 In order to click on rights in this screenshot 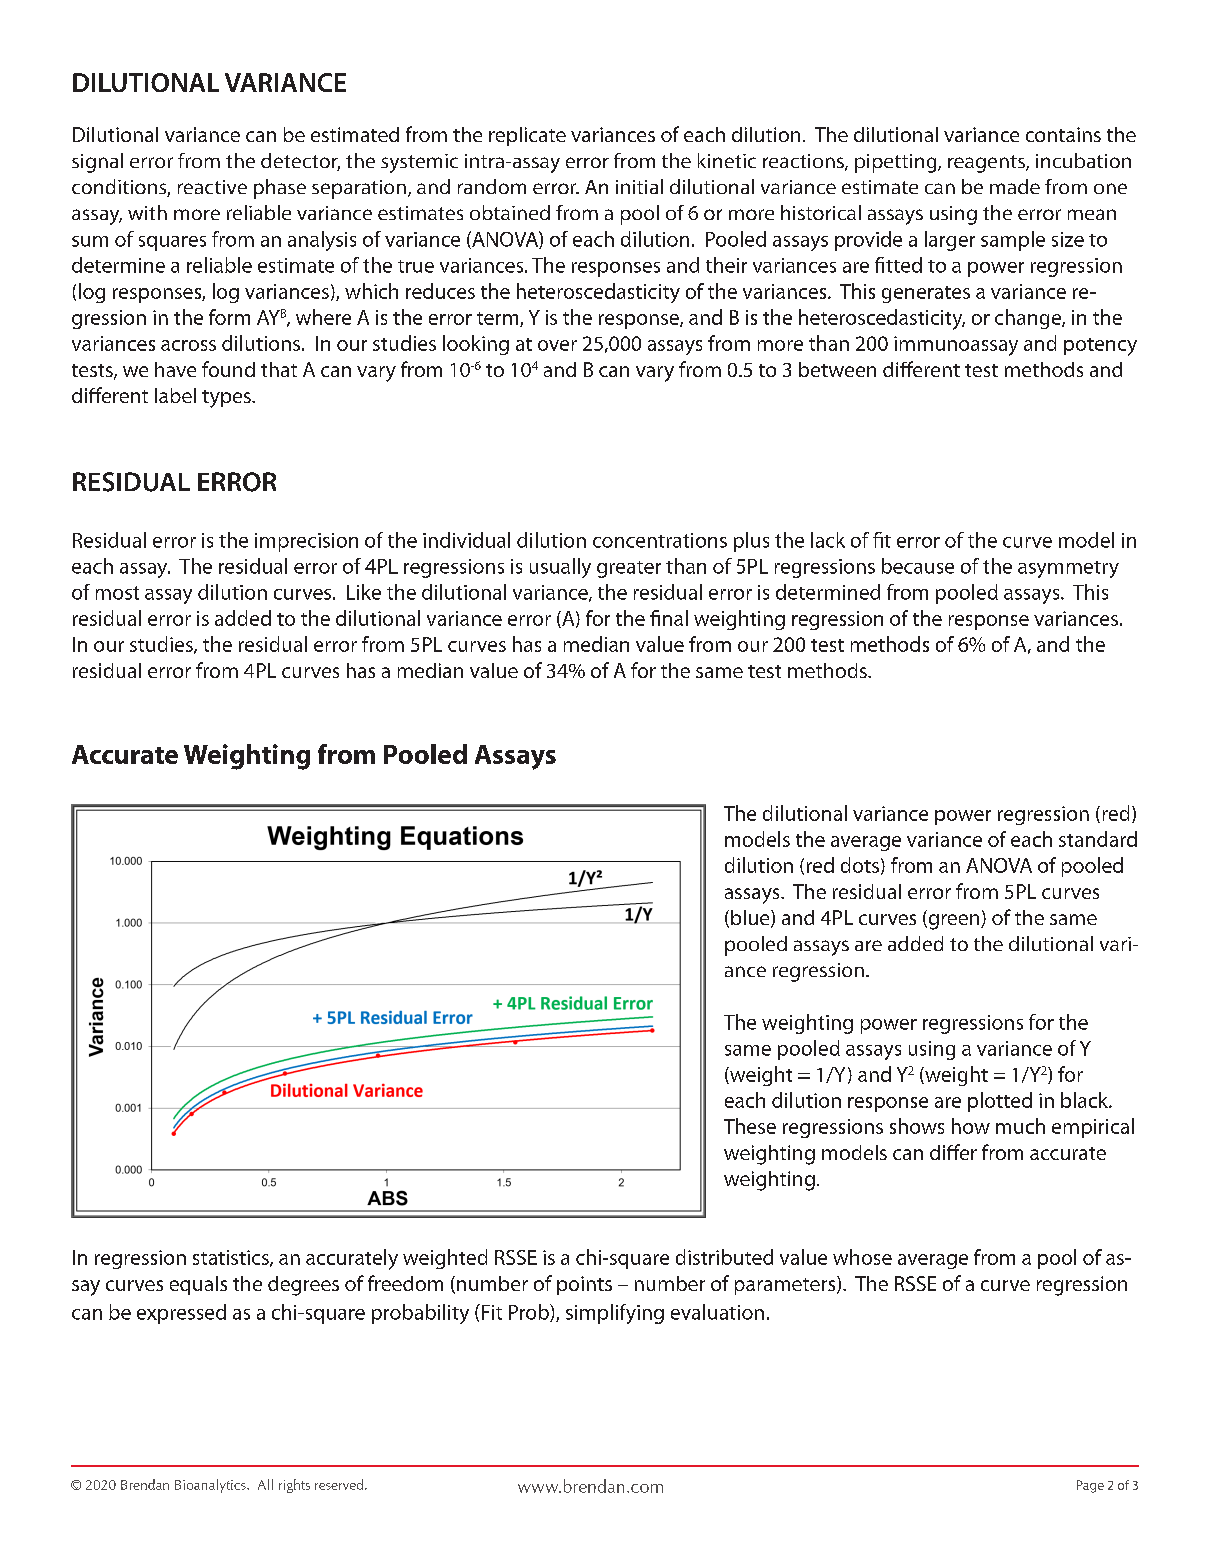, I will do `click(294, 1486)`.
